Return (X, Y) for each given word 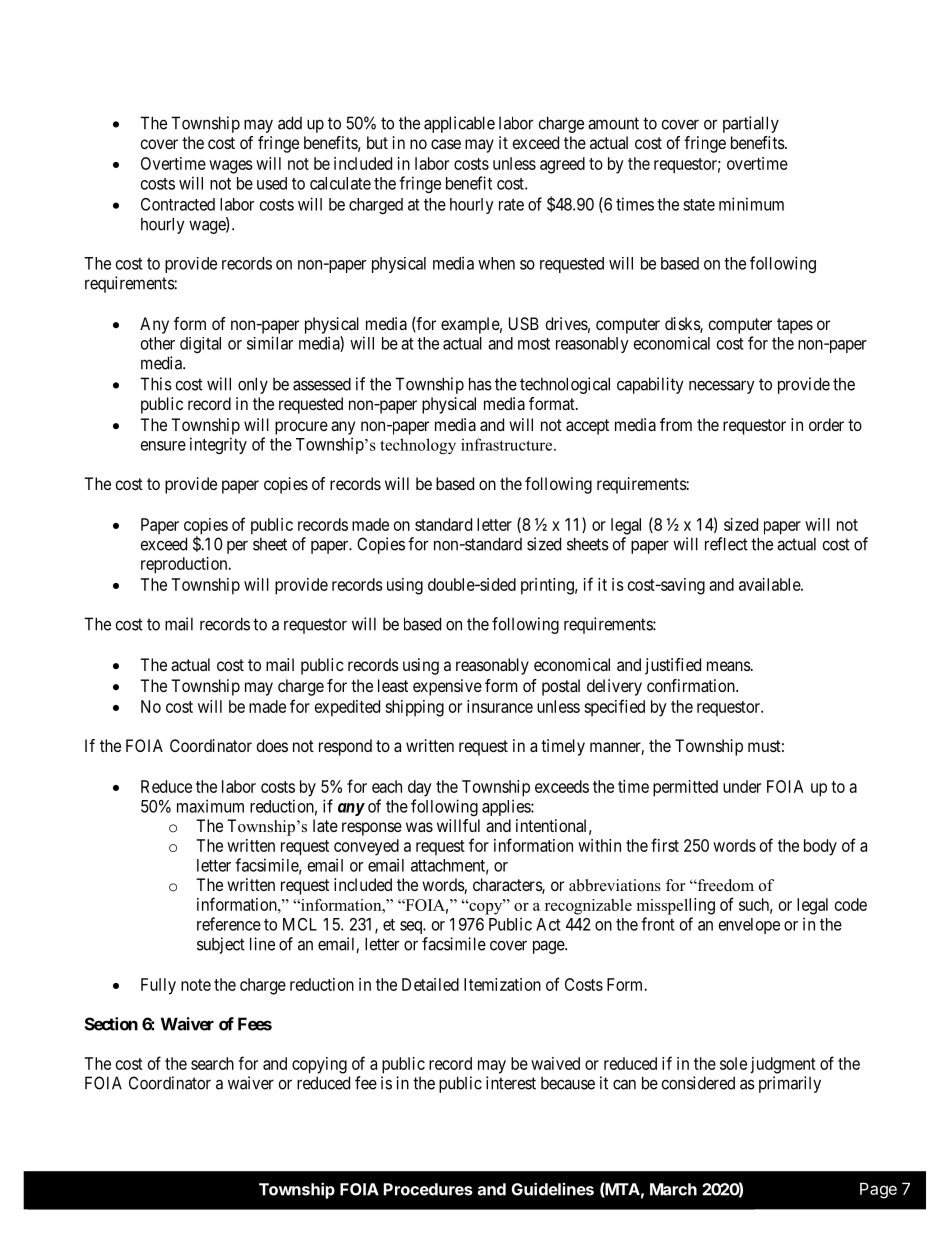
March (673, 1189)
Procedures (428, 1189)
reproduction (185, 565)
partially (751, 124)
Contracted (178, 204)
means (729, 666)
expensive (447, 687)
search (212, 1063)
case (446, 144)
